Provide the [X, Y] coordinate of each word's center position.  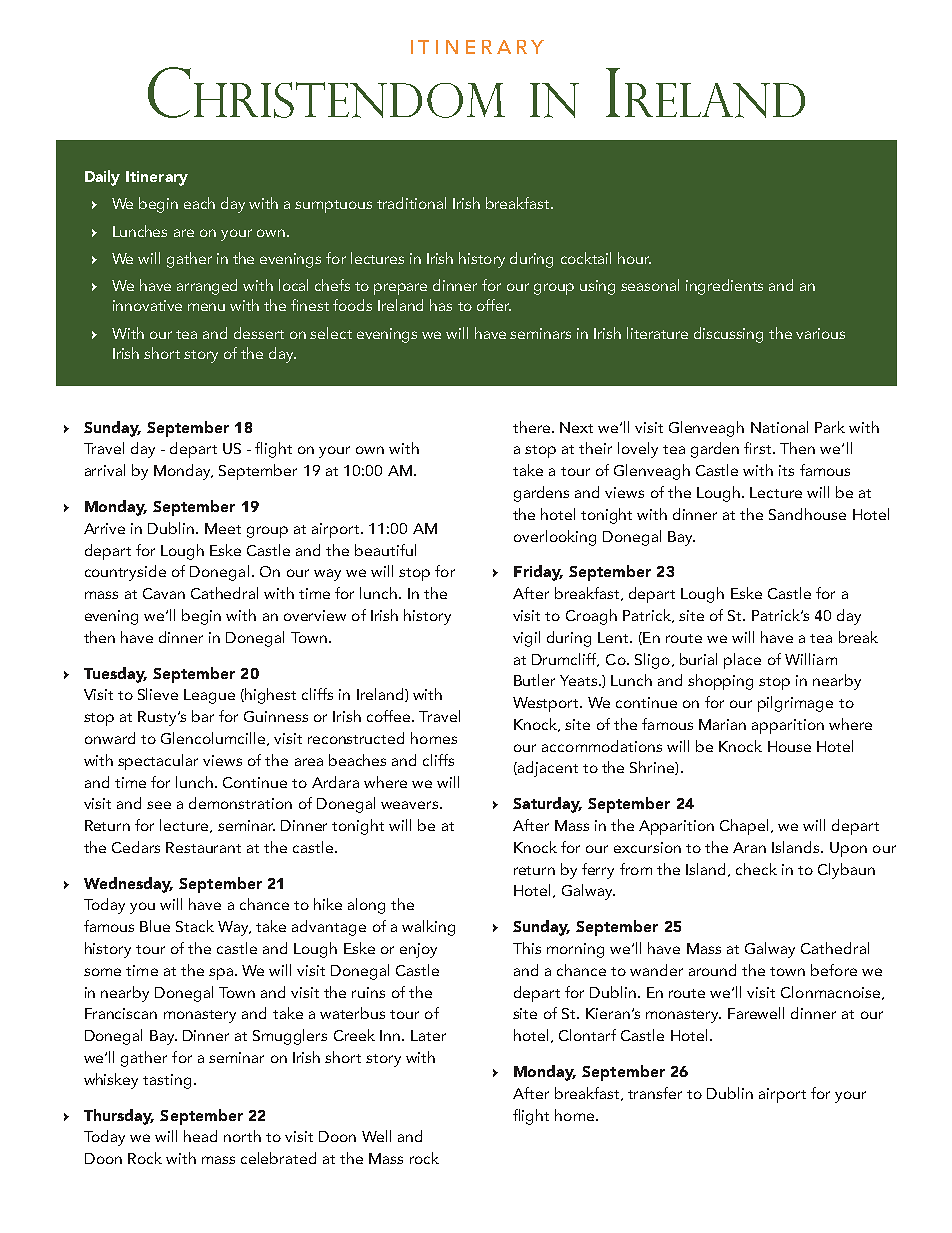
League [209, 696]
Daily [102, 178]
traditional [411, 203]
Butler [534, 680]
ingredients [724, 287]
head [200, 1136]
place [742, 661]
